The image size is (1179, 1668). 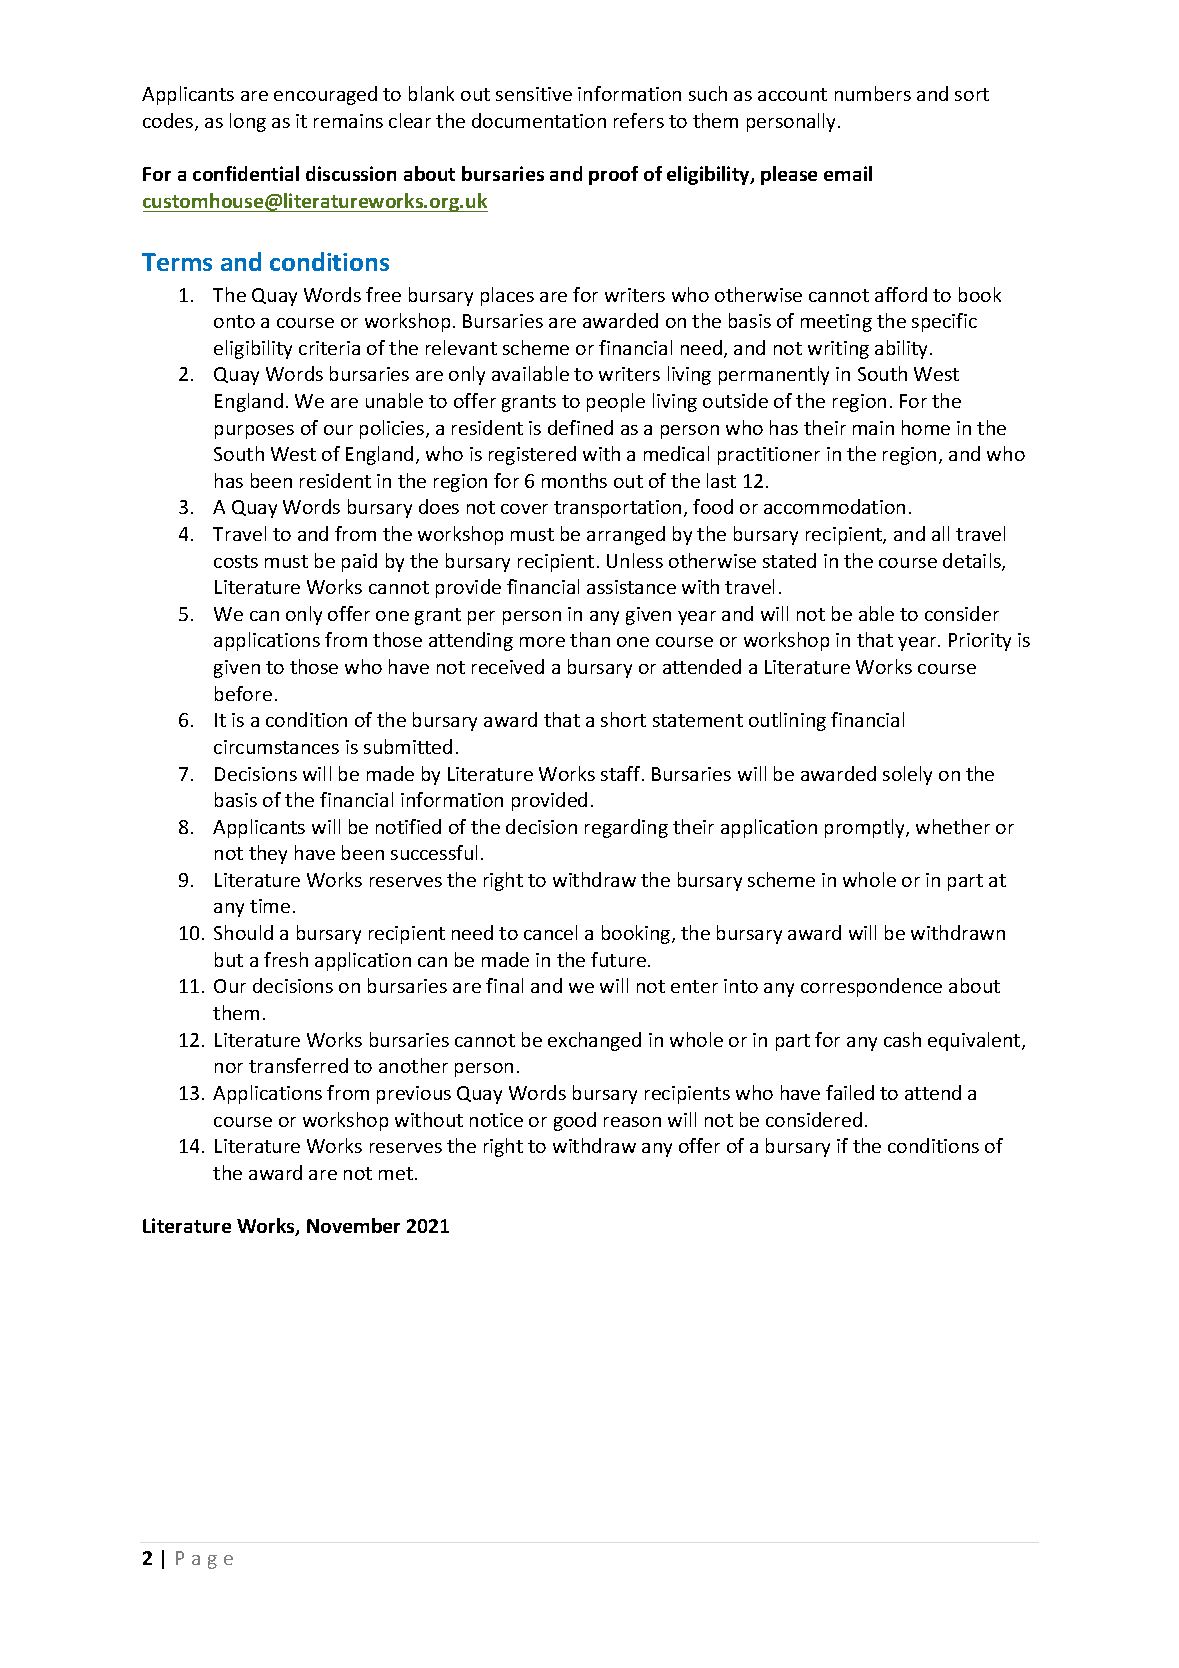 What do you see at coordinates (866, 828) in the screenshot?
I see `promptly` at bounding box center [866, 828].
